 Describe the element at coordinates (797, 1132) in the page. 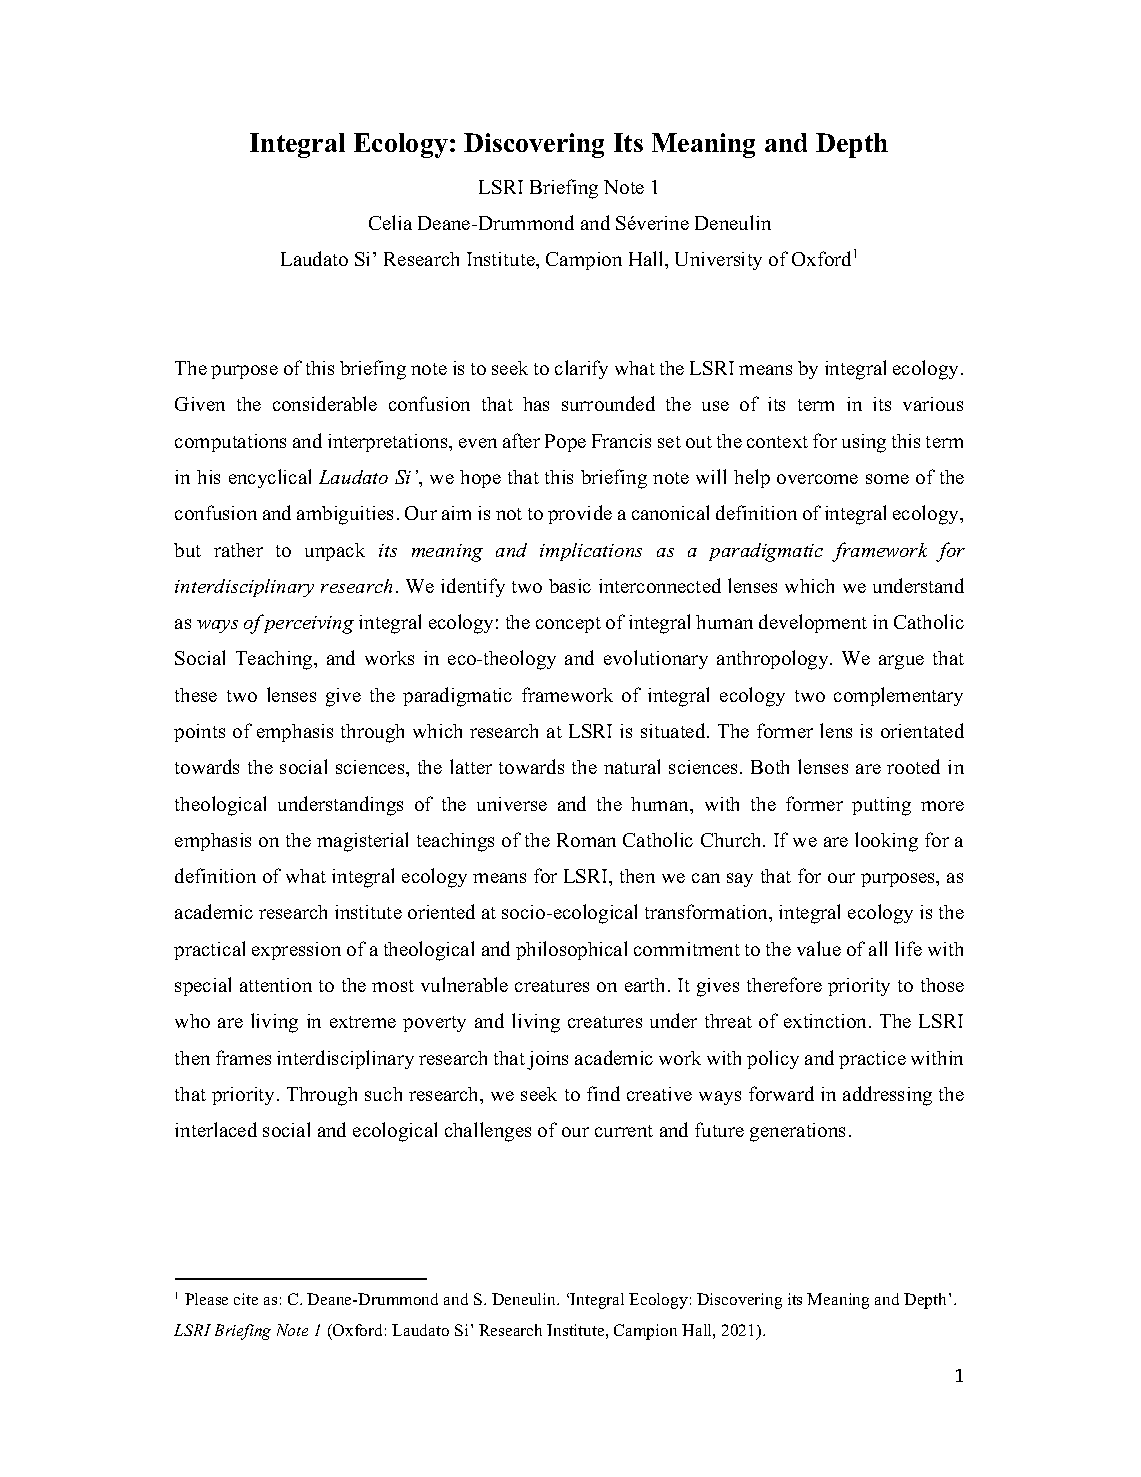

I see `generations` at that location.
